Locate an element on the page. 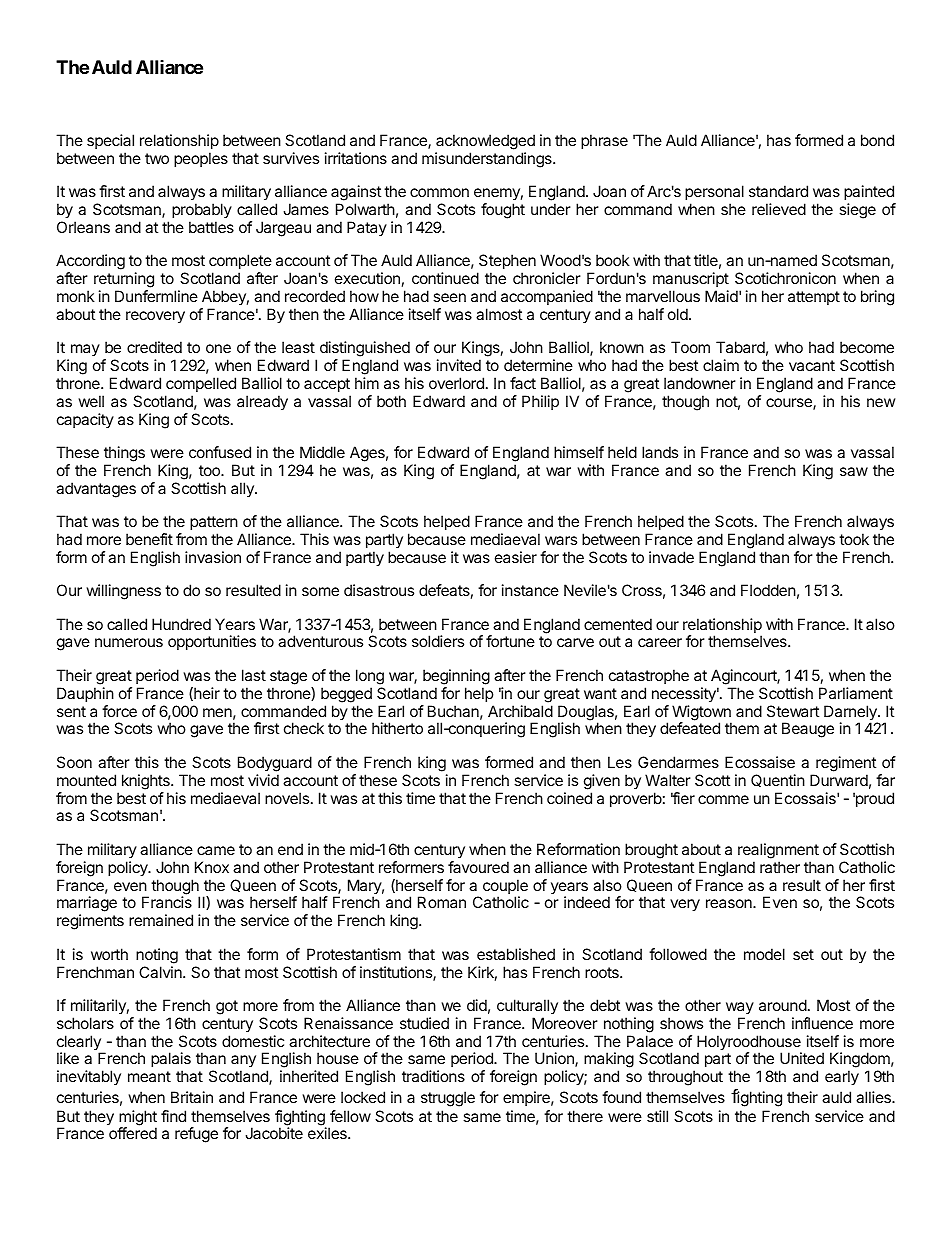 This page has width=952, height=1233. course is located at coordinates (790, 404).
